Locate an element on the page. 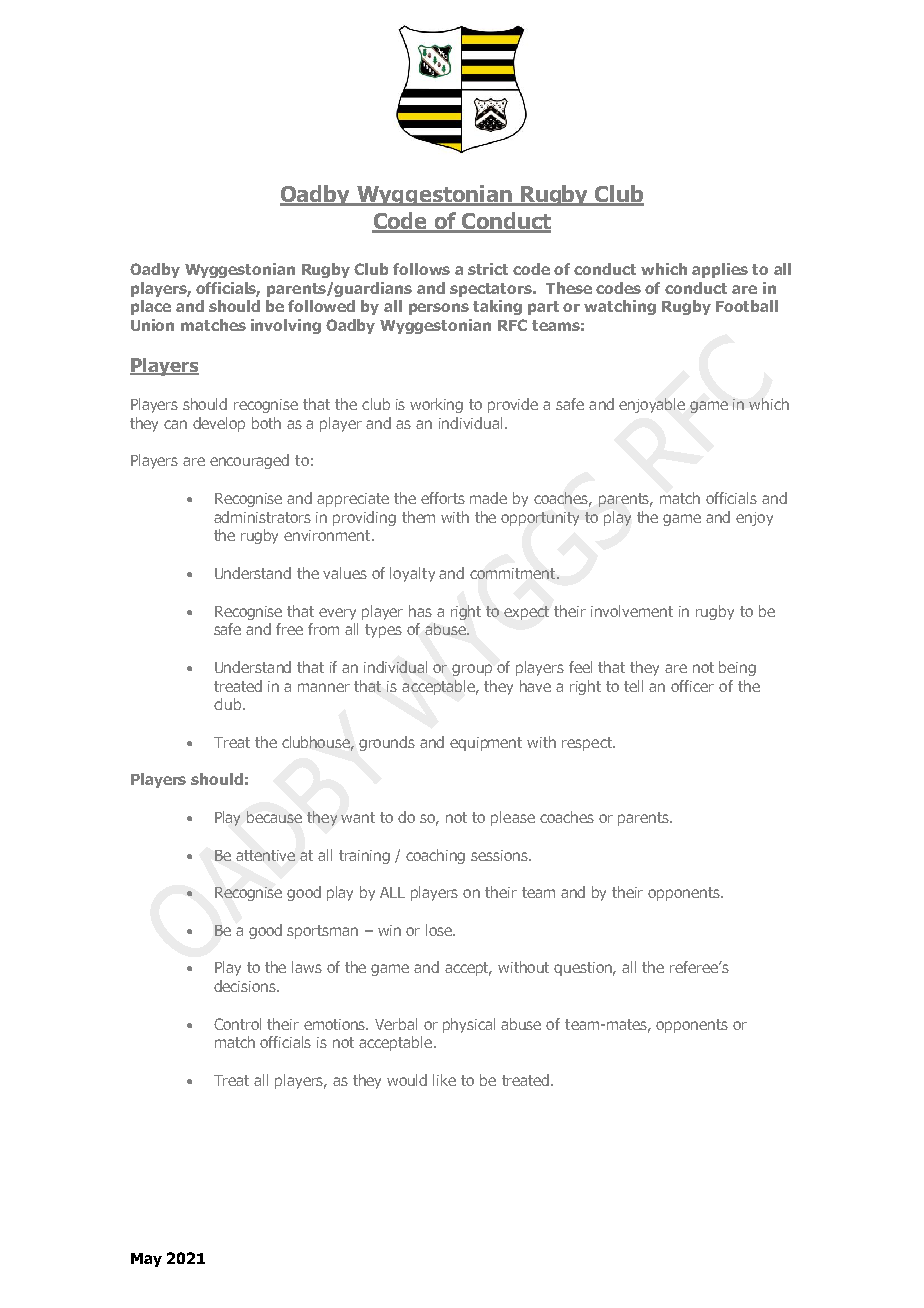 The image size is (924, 1308). place is located at coordinates (151, 307).
